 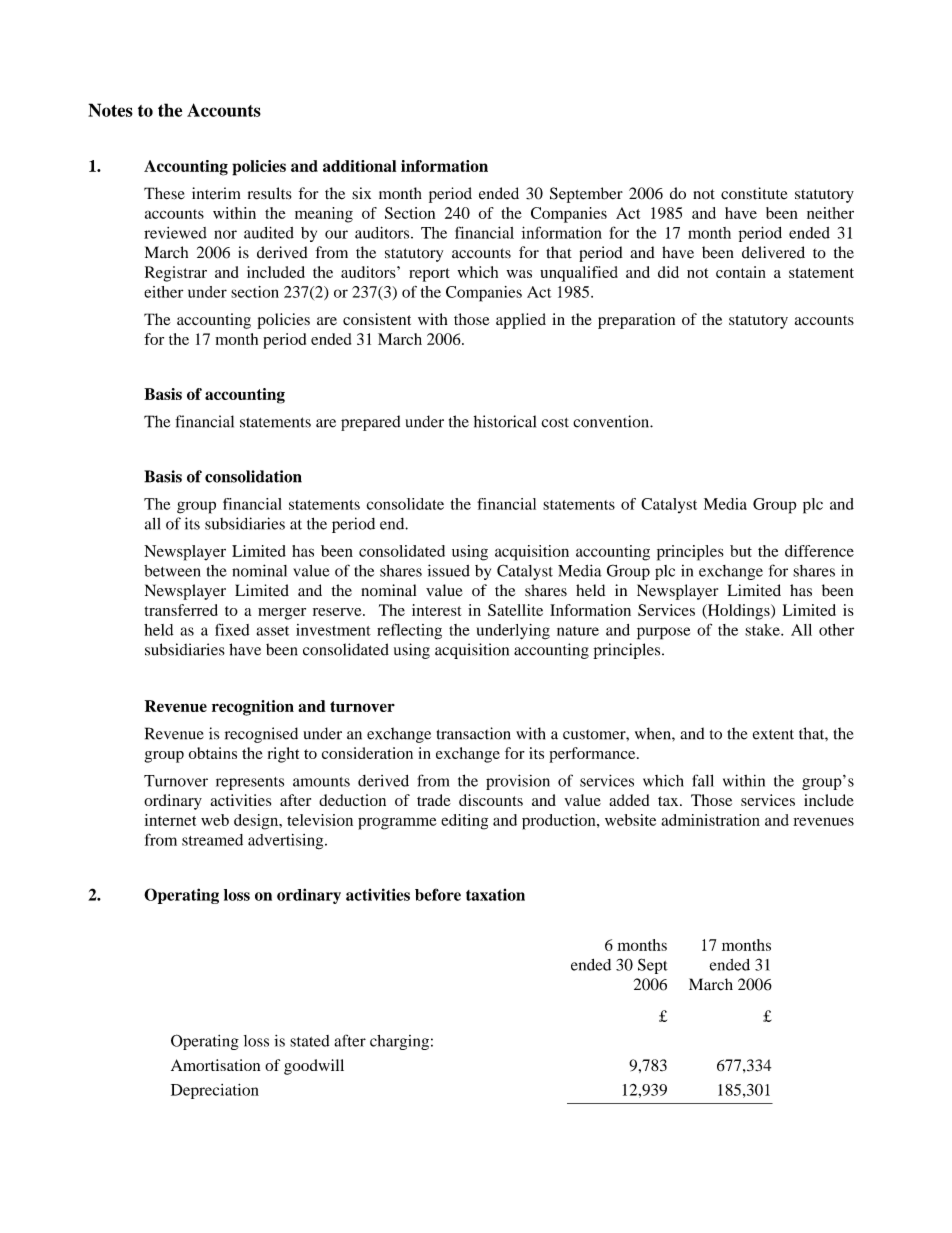 I want to click on goodwill, so click(x=314, y=1067).
